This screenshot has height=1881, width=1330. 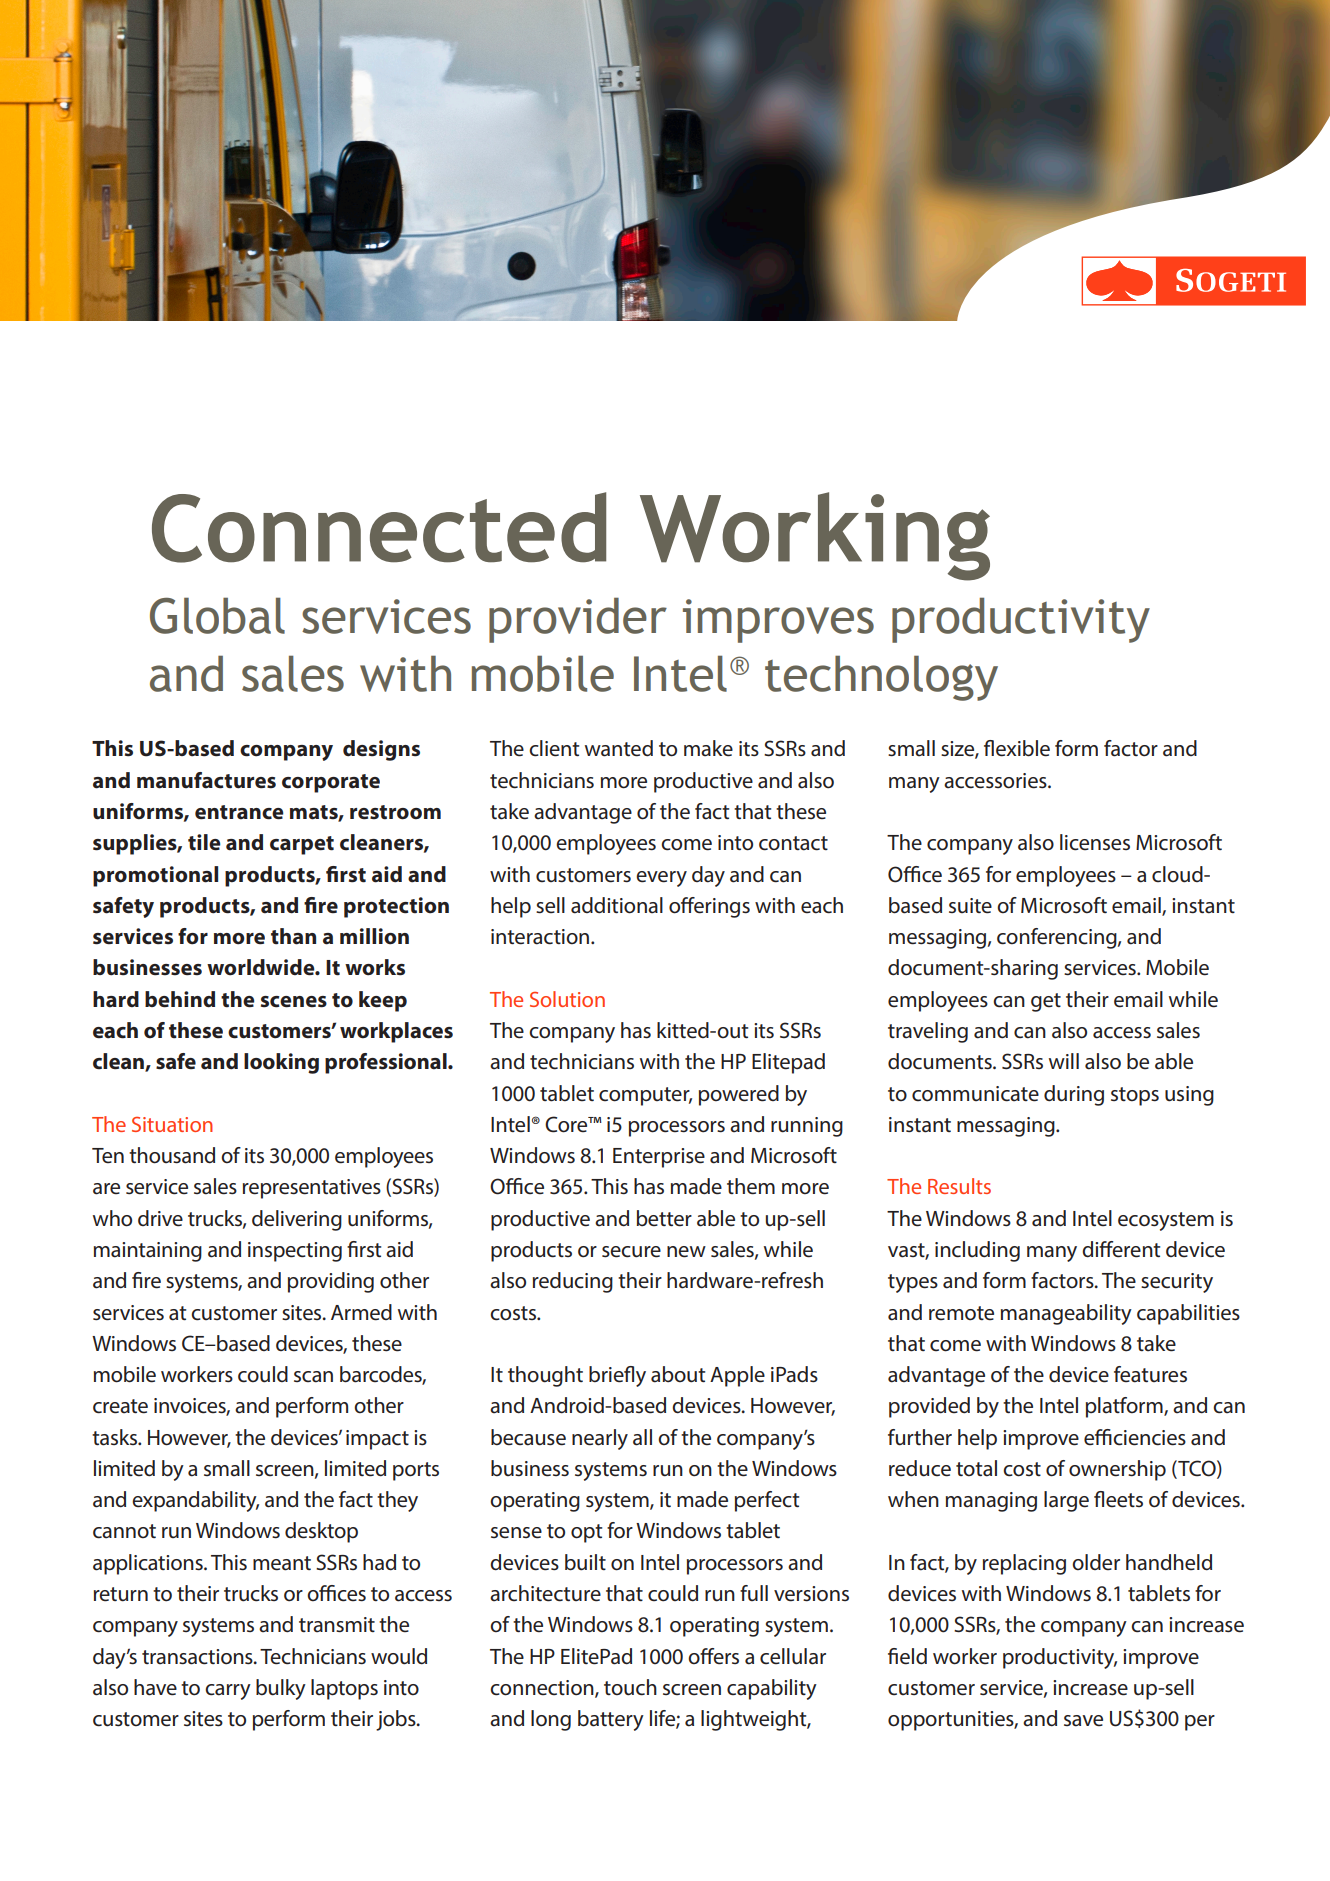 What do you see at coordinates (331, 1282) in the screenshot?
I see `providing` at bounding box center [331, 1282].
